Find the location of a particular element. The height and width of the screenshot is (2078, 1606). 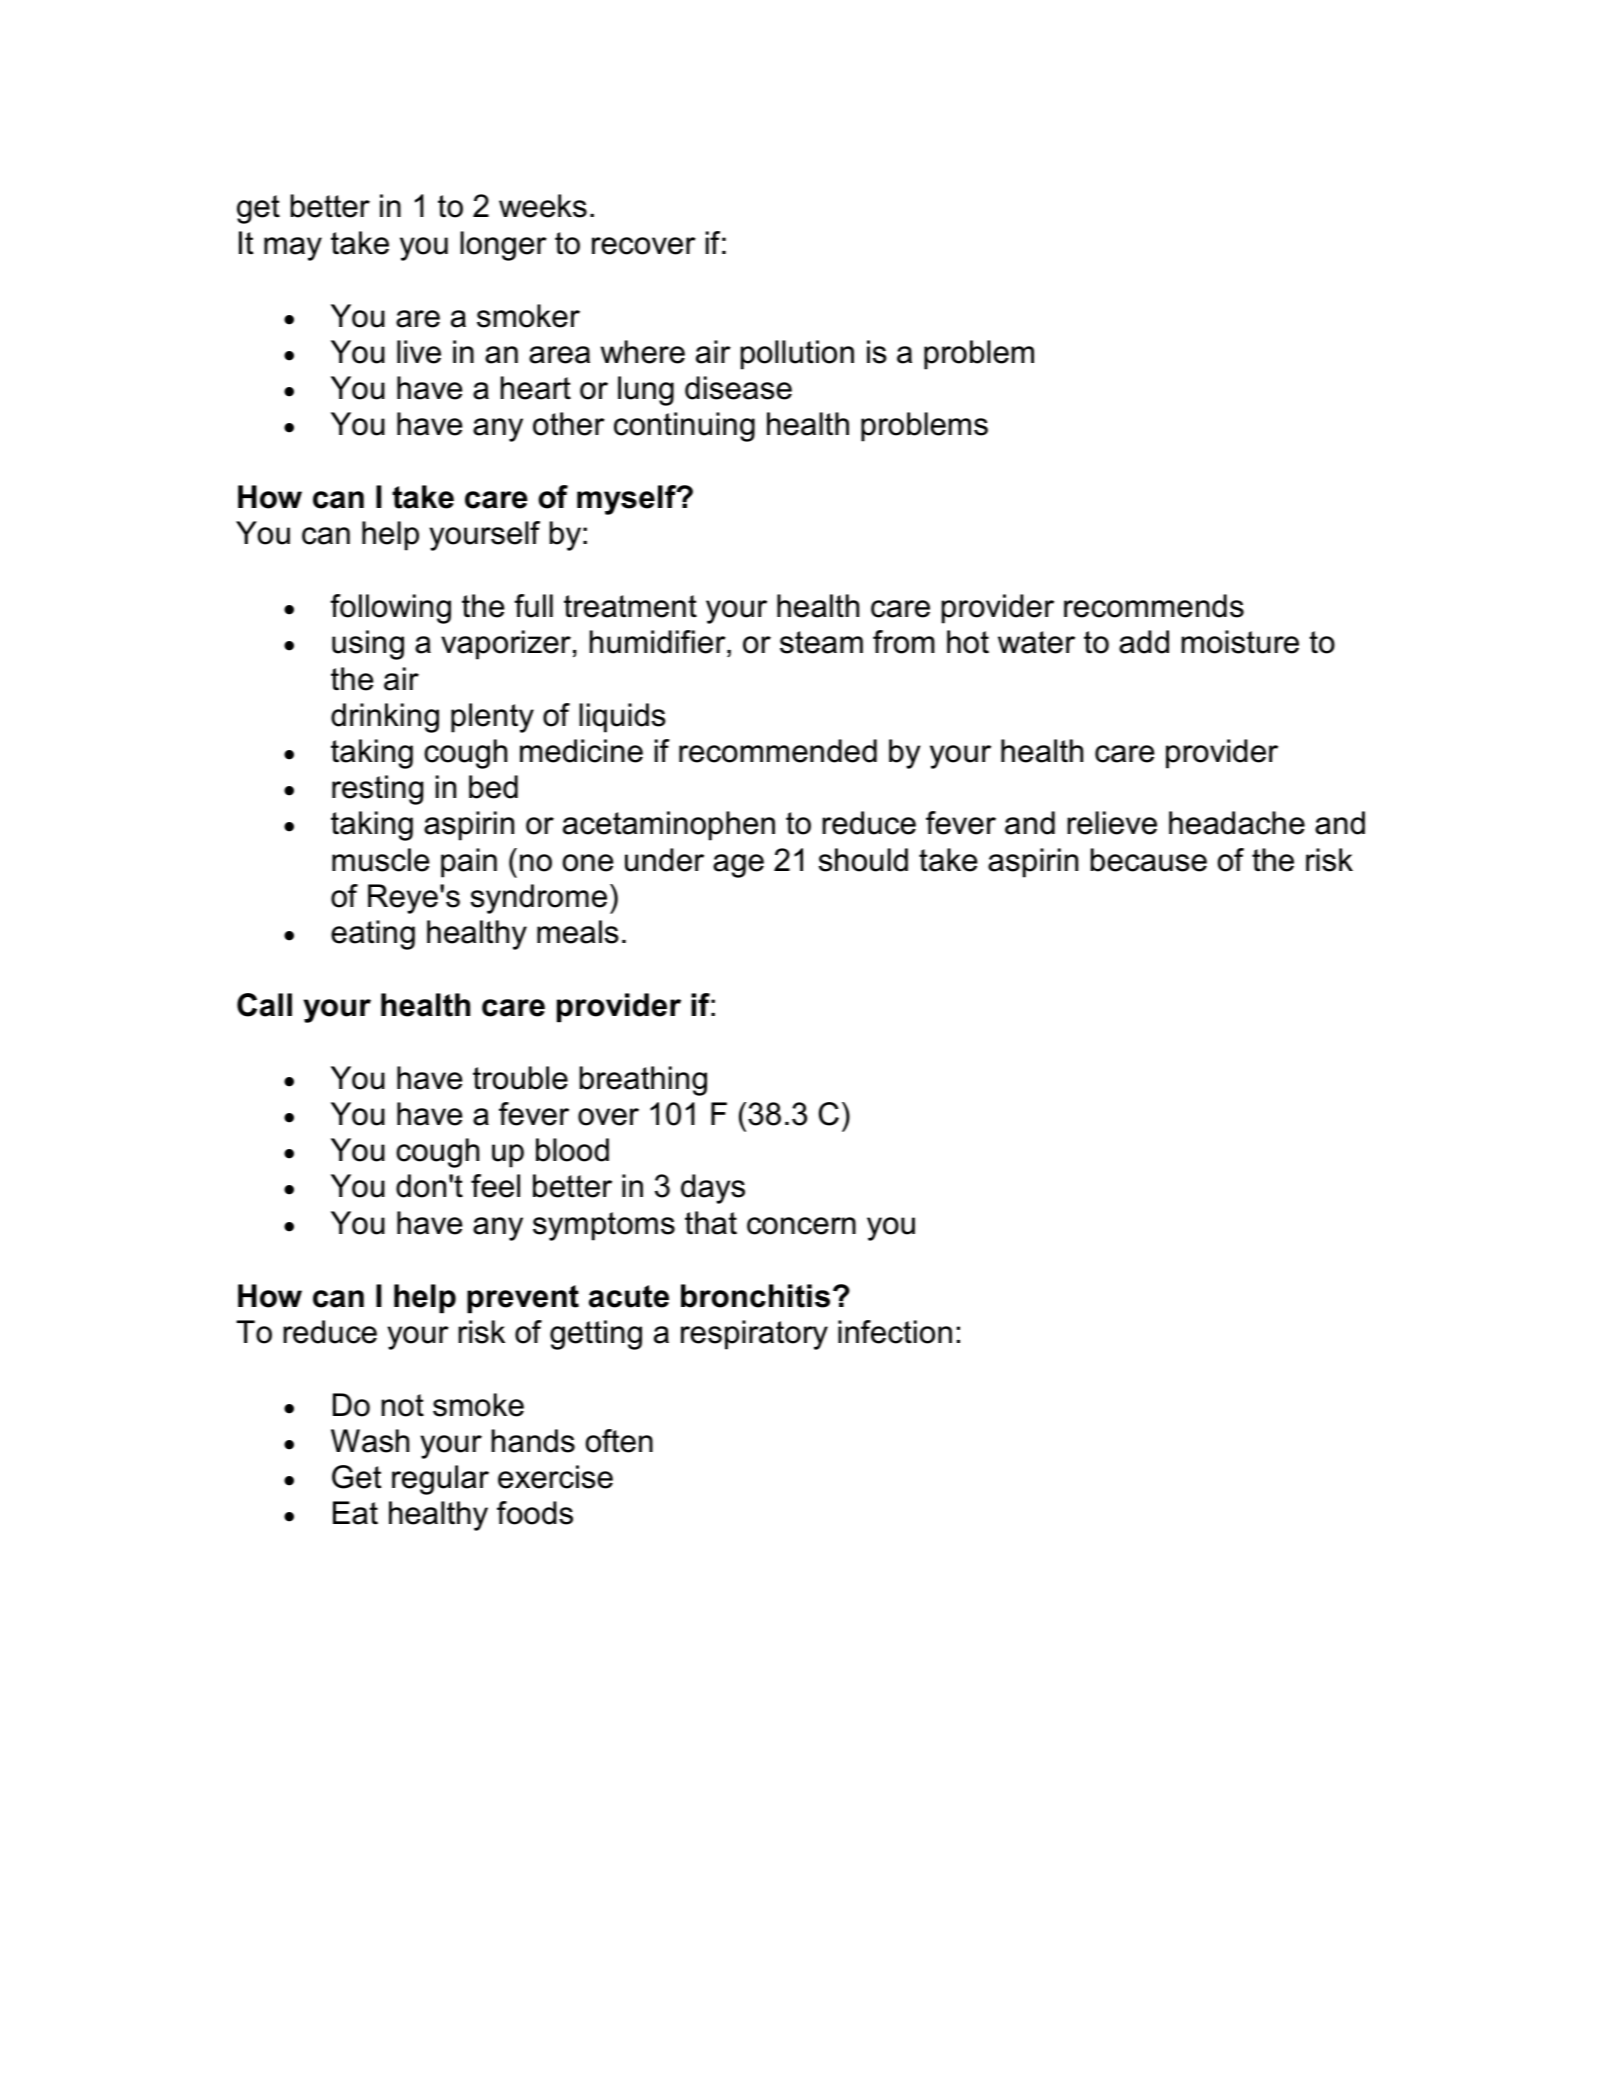

because is located at coordinates (1149, 860).
